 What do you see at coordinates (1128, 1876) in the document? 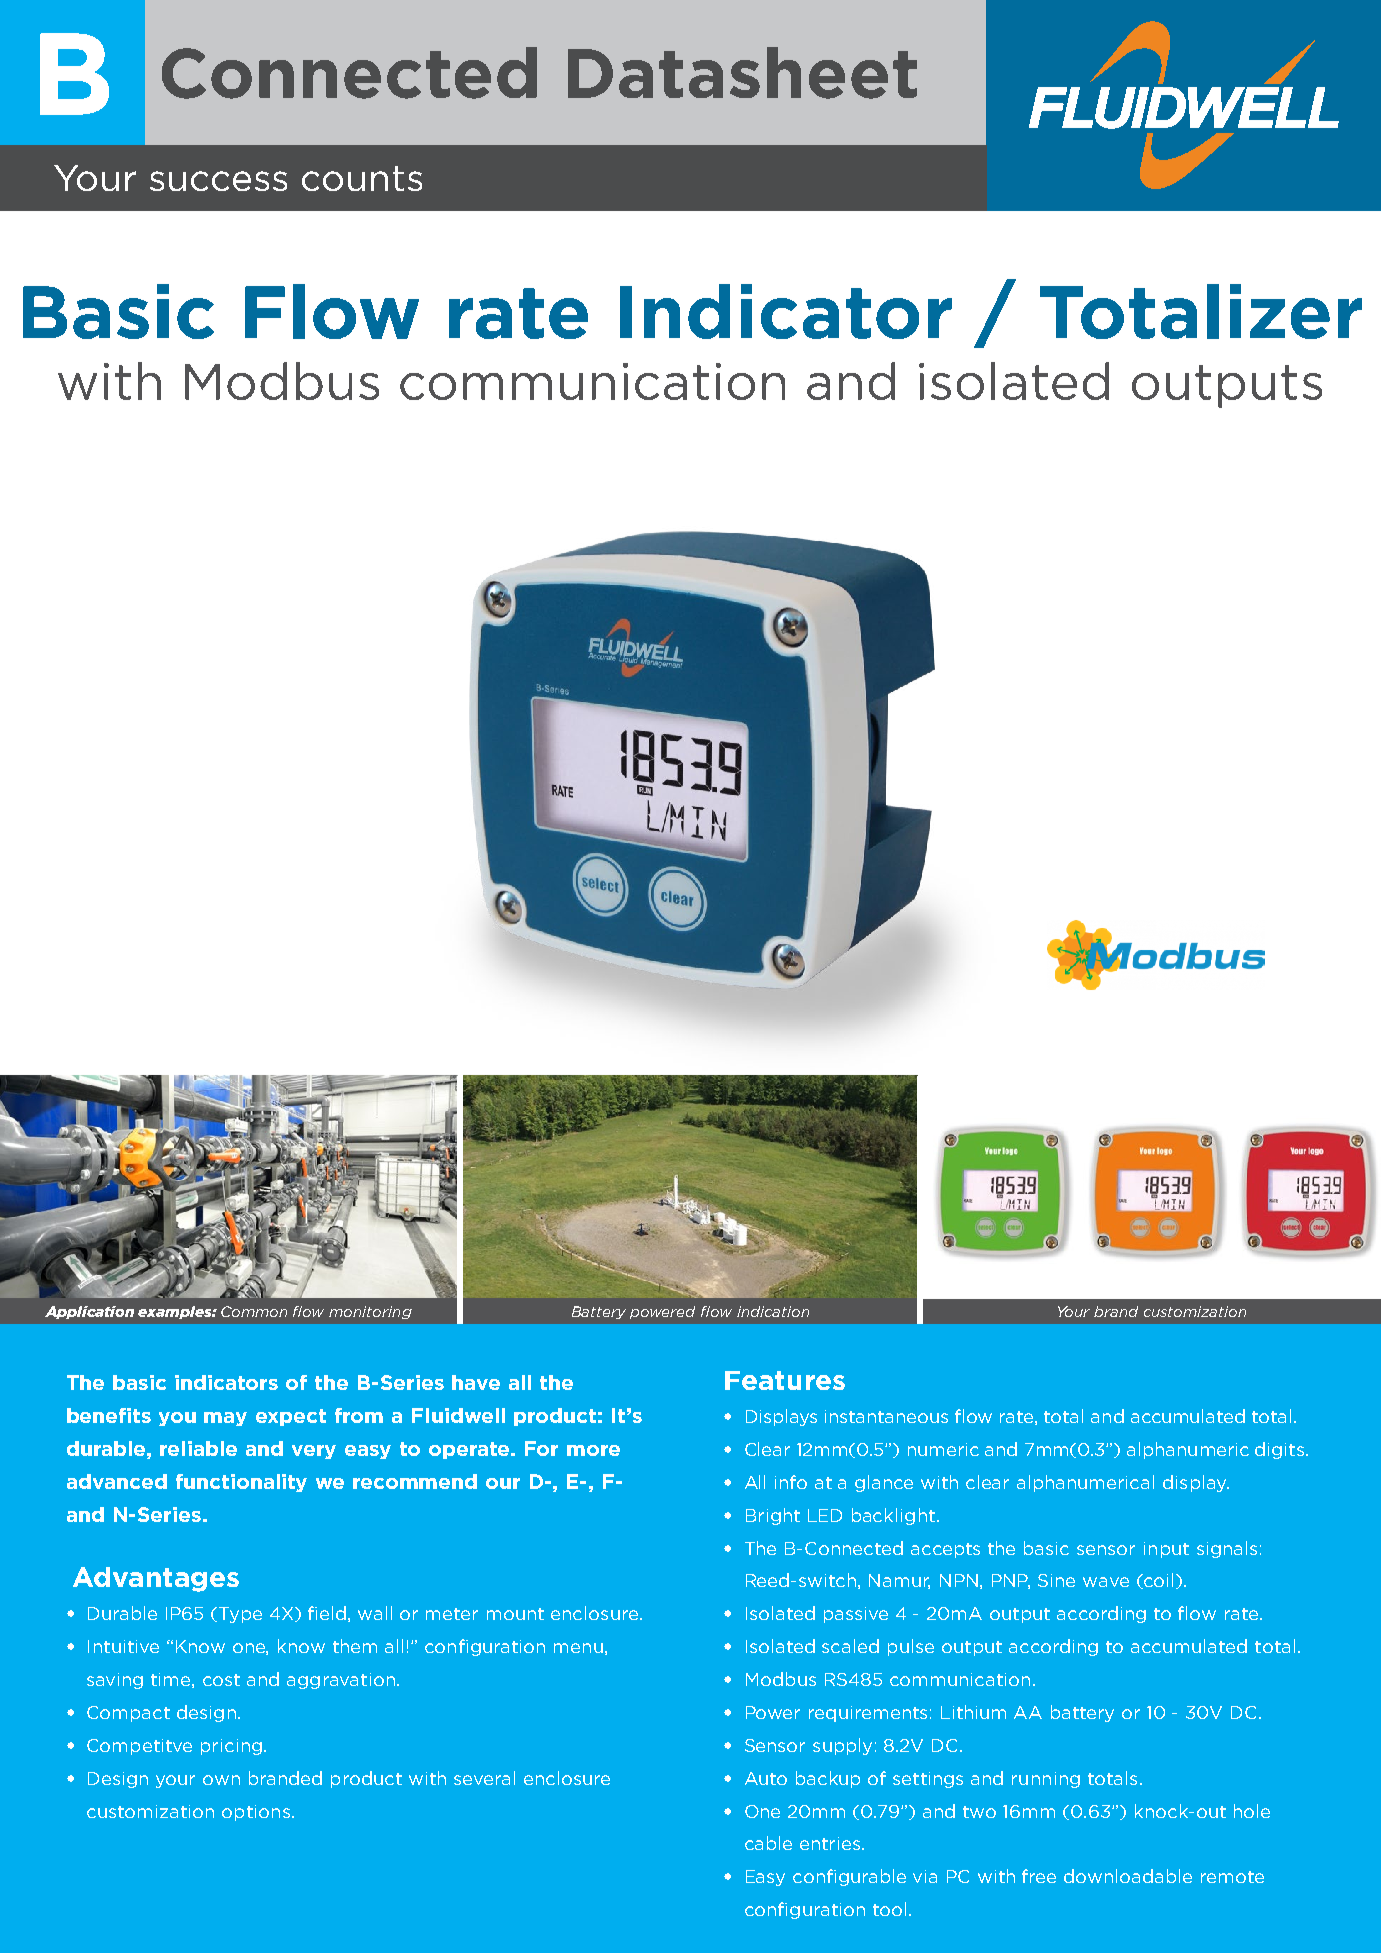
I see `downloadable` at bounding box center [1128, 1876].
